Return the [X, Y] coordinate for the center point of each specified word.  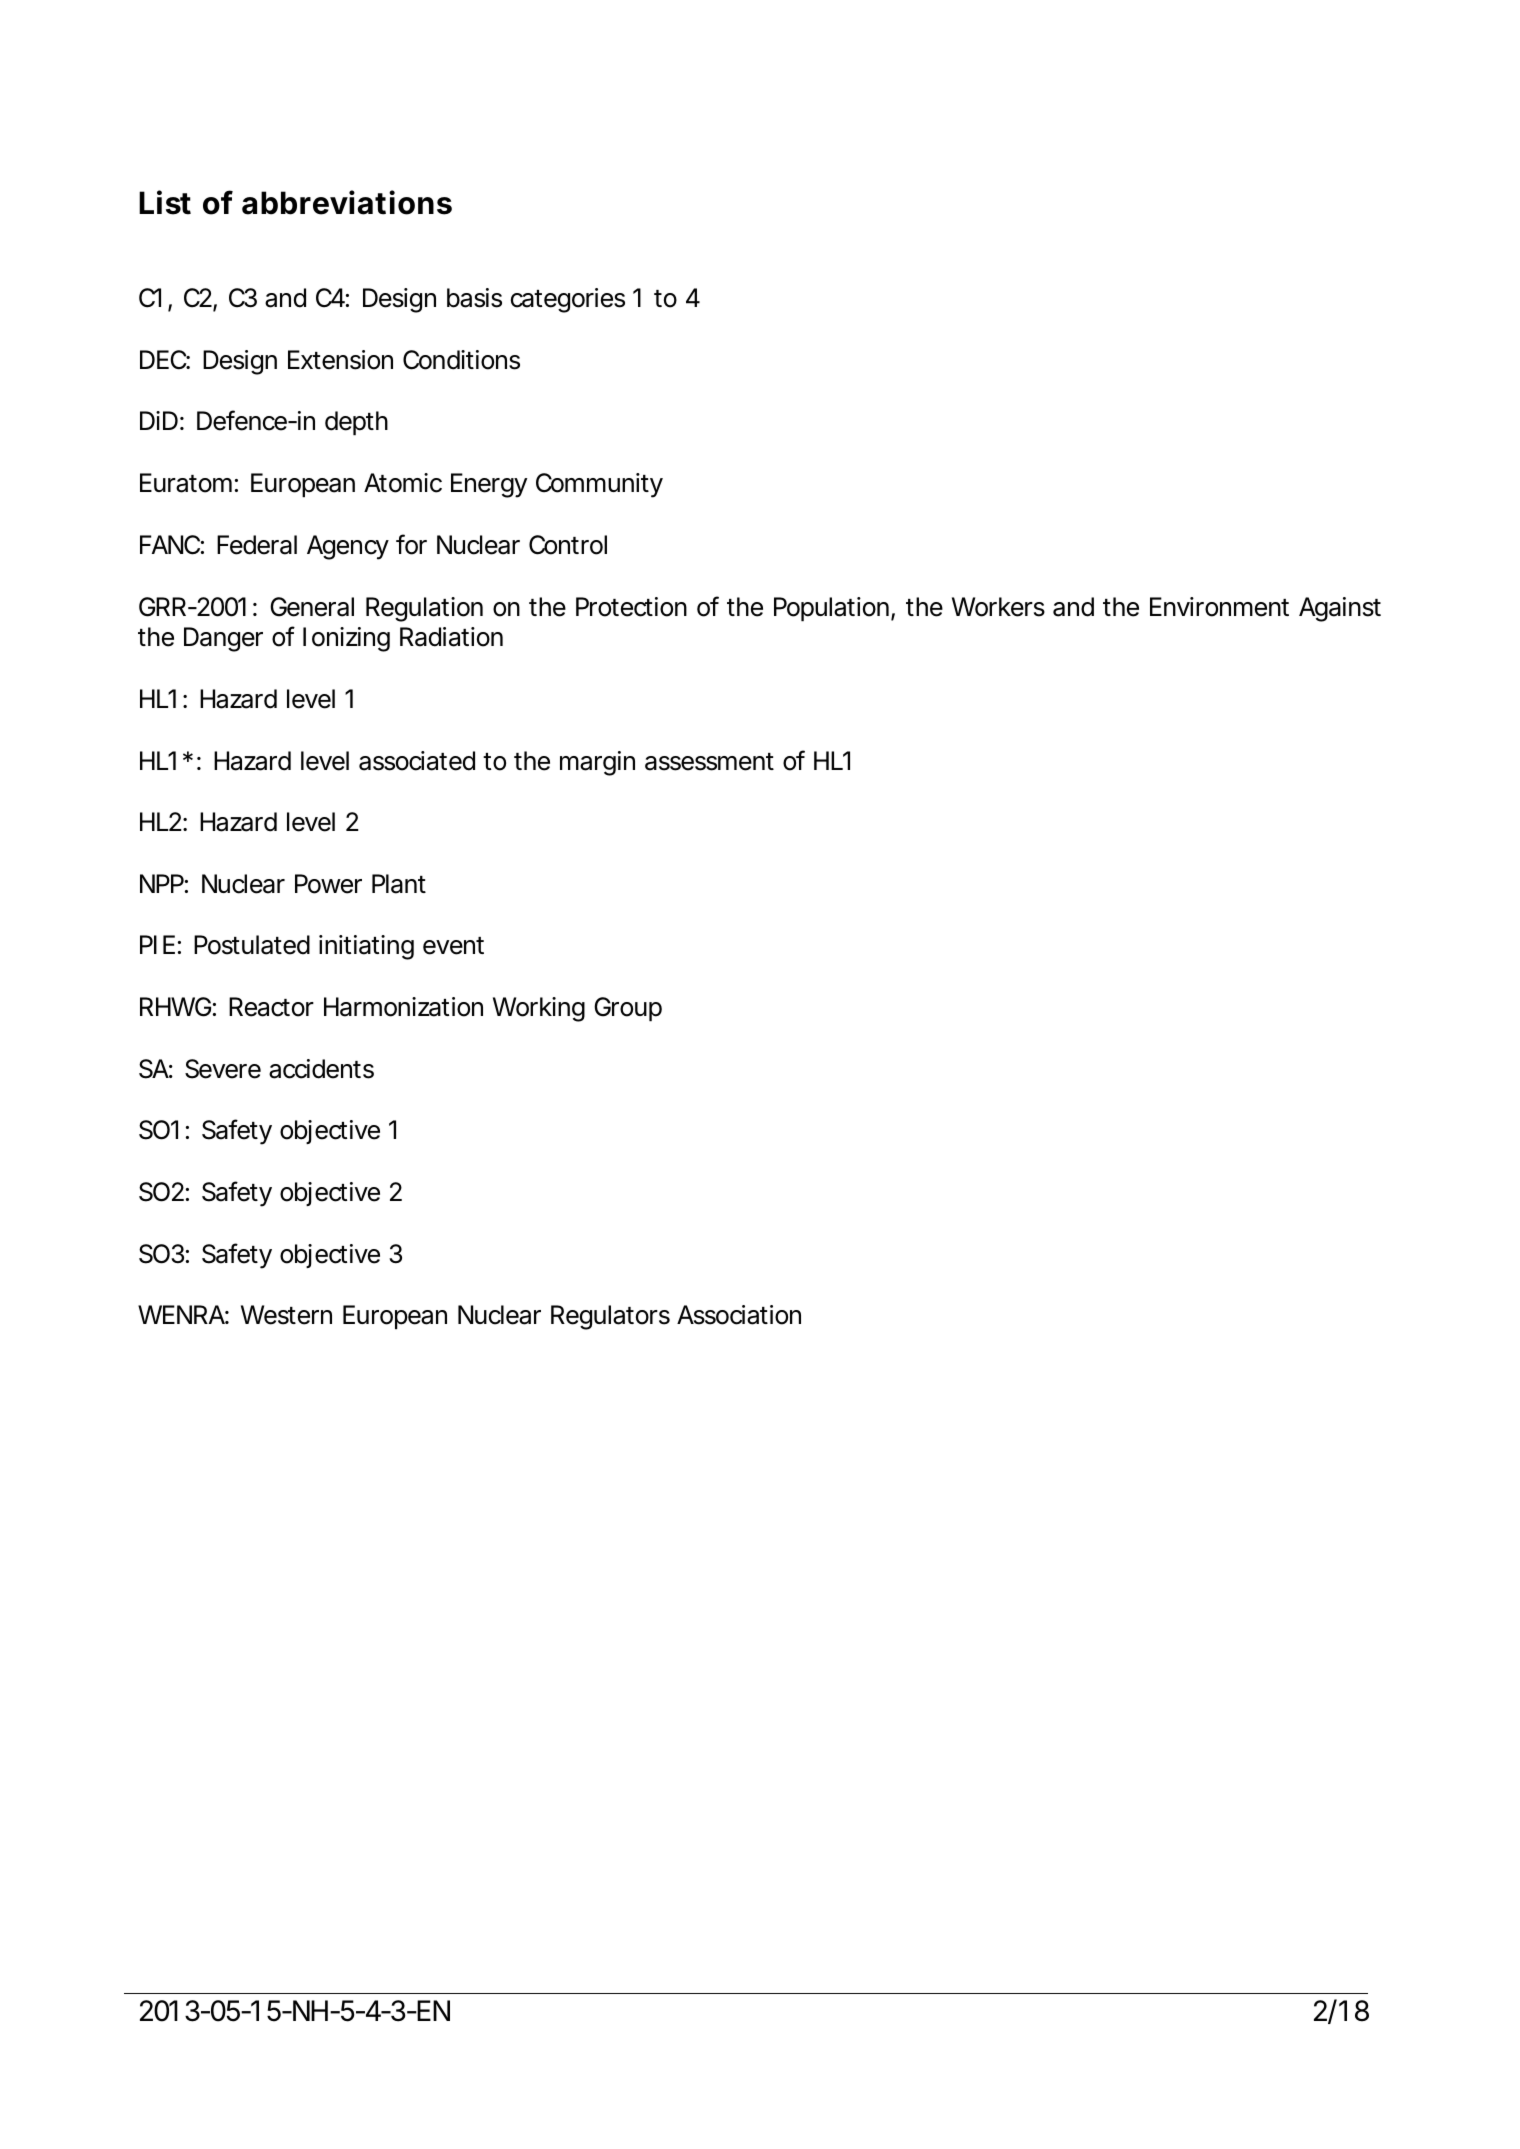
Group [628, 1009]
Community [599, 485]
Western [286, 1315]
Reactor [271, 1007]
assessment [709, 762]
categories [568, 300]
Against [1340, 609]
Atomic [403, 483]
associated [417, 761]
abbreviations [347, 202]
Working [539, 1009]
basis [474, 298]
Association [739, 1315]
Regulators [610, 1317]
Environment [1219, 607]
